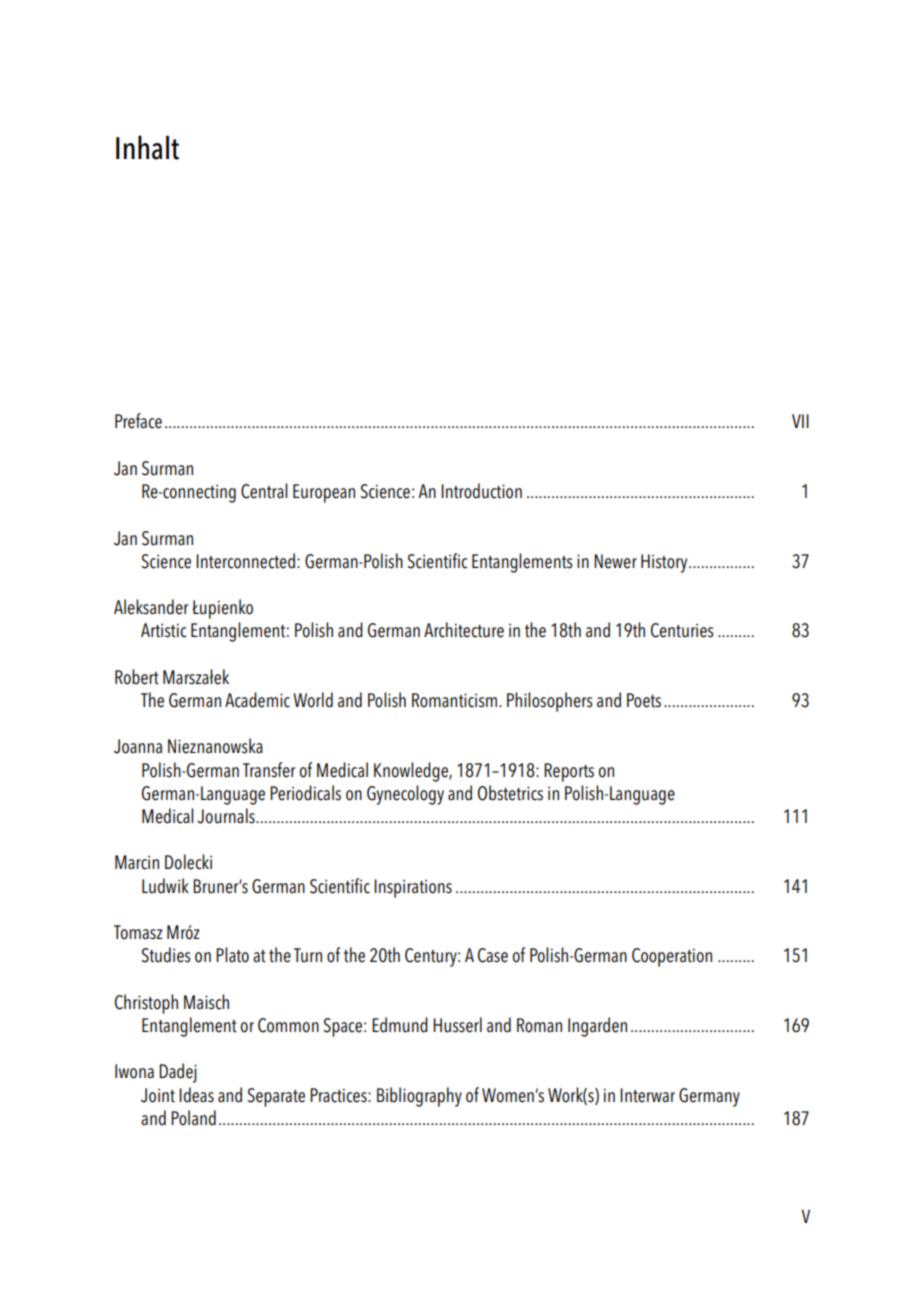 Image resolution: width=924 pixels, height=1305 pixels. What do you see at coordinates (647, 1095) in the screenshot?
I see `Interwar` at bounding box center [647, 1095].
